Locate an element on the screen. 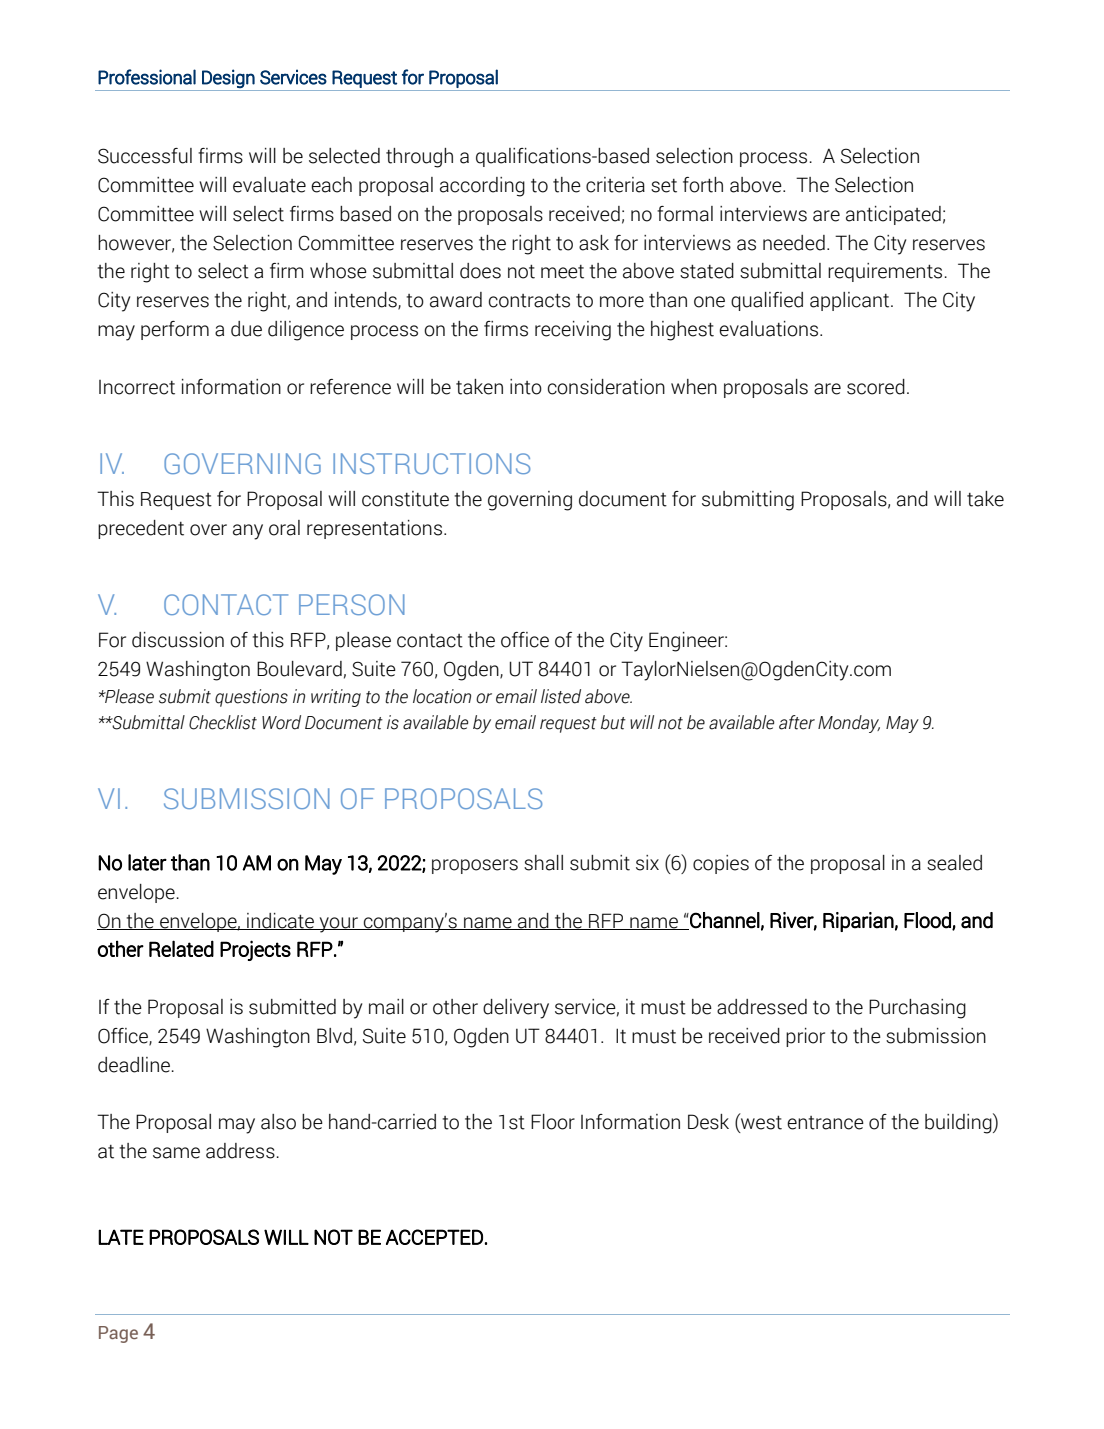 Image resolution: width=1104 pixels, height=1429 pixels. ACCEPTED is located at coordinates (434, 1237).
